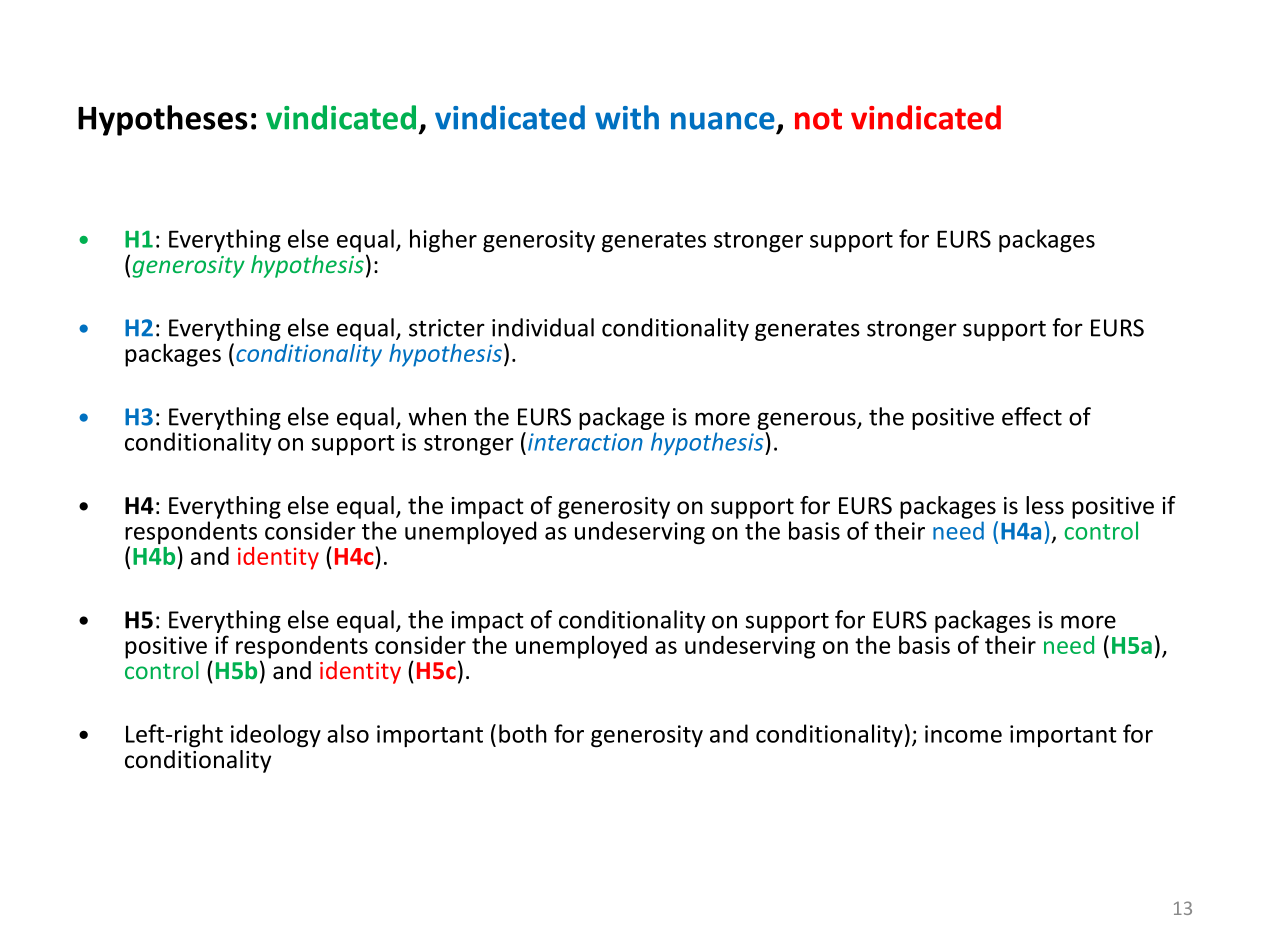  I want to click on when, so click(437, 416).
